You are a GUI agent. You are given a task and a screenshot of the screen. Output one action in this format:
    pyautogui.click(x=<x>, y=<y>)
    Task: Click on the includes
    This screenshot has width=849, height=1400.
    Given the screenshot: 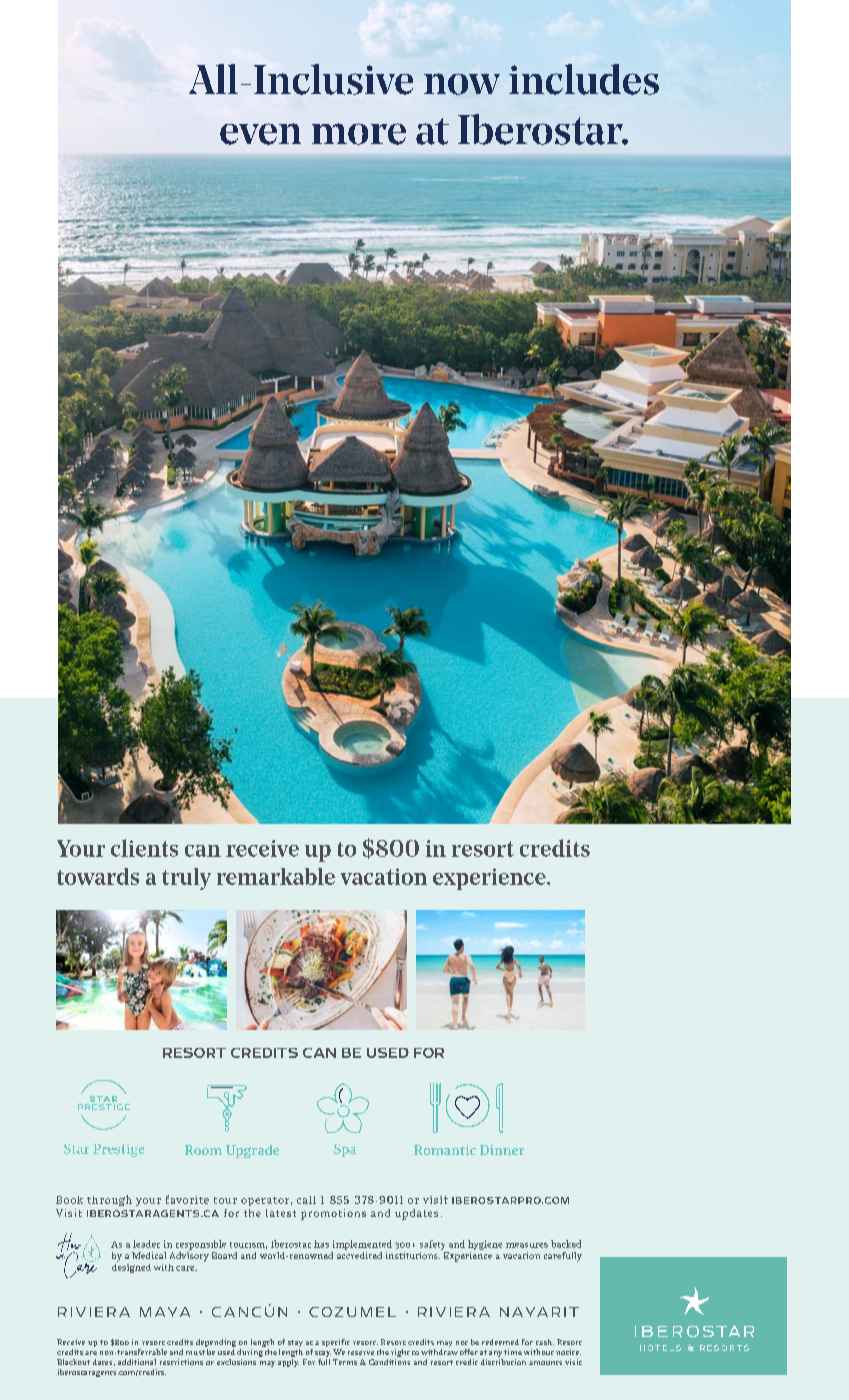 What is the action you would take?
    pyautogui.click(x=584, y=79)
